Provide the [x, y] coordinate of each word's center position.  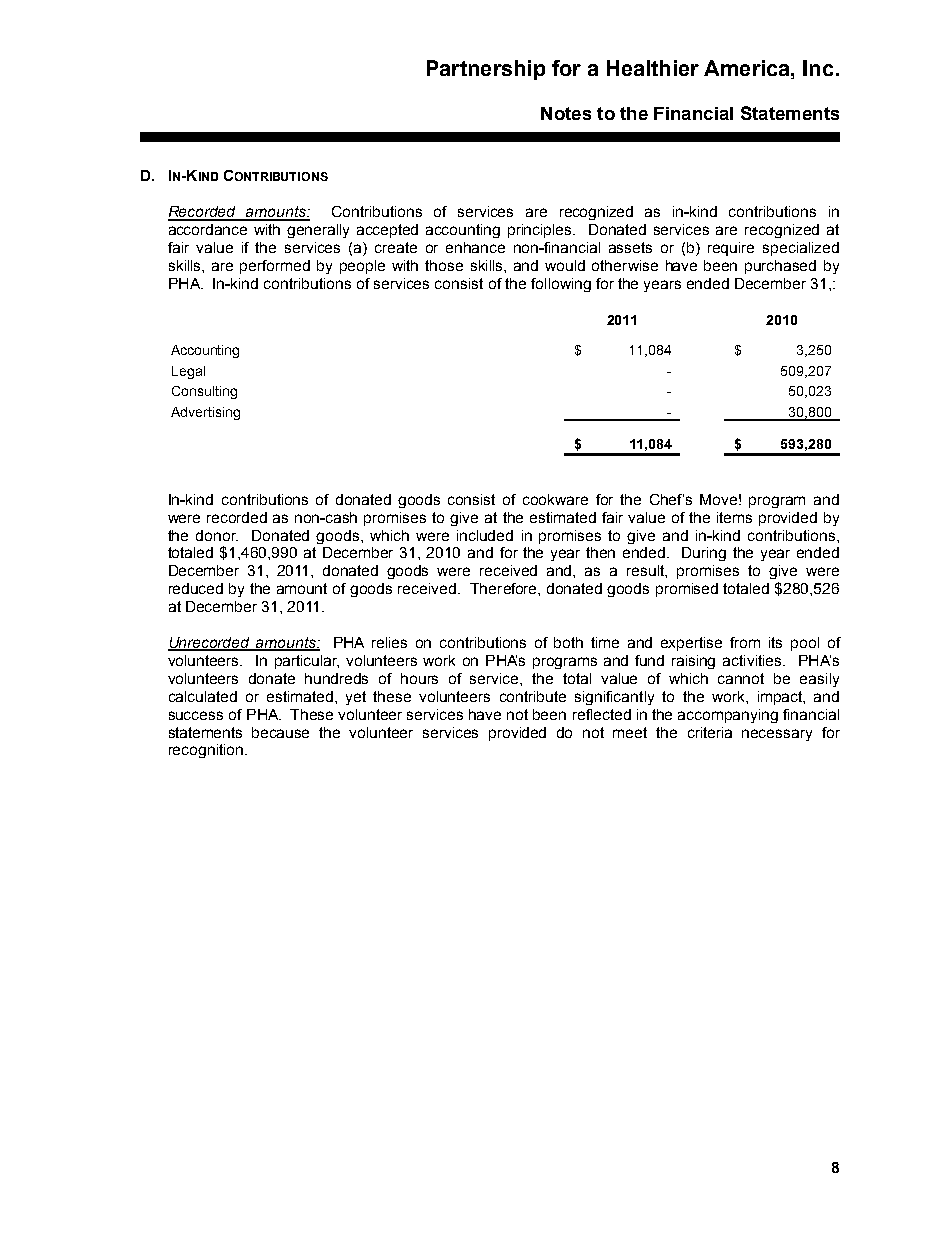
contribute [533, 696]
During [704, 554]
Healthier [653, 68]
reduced [196, 588]
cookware [555, 499]
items [734, 517]
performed [275, 267]
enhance [475, 247]
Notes [566, 113]
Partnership [486, 70]
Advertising [205, 413]
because [280, 732]
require [731, 249]
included [485, 535]
